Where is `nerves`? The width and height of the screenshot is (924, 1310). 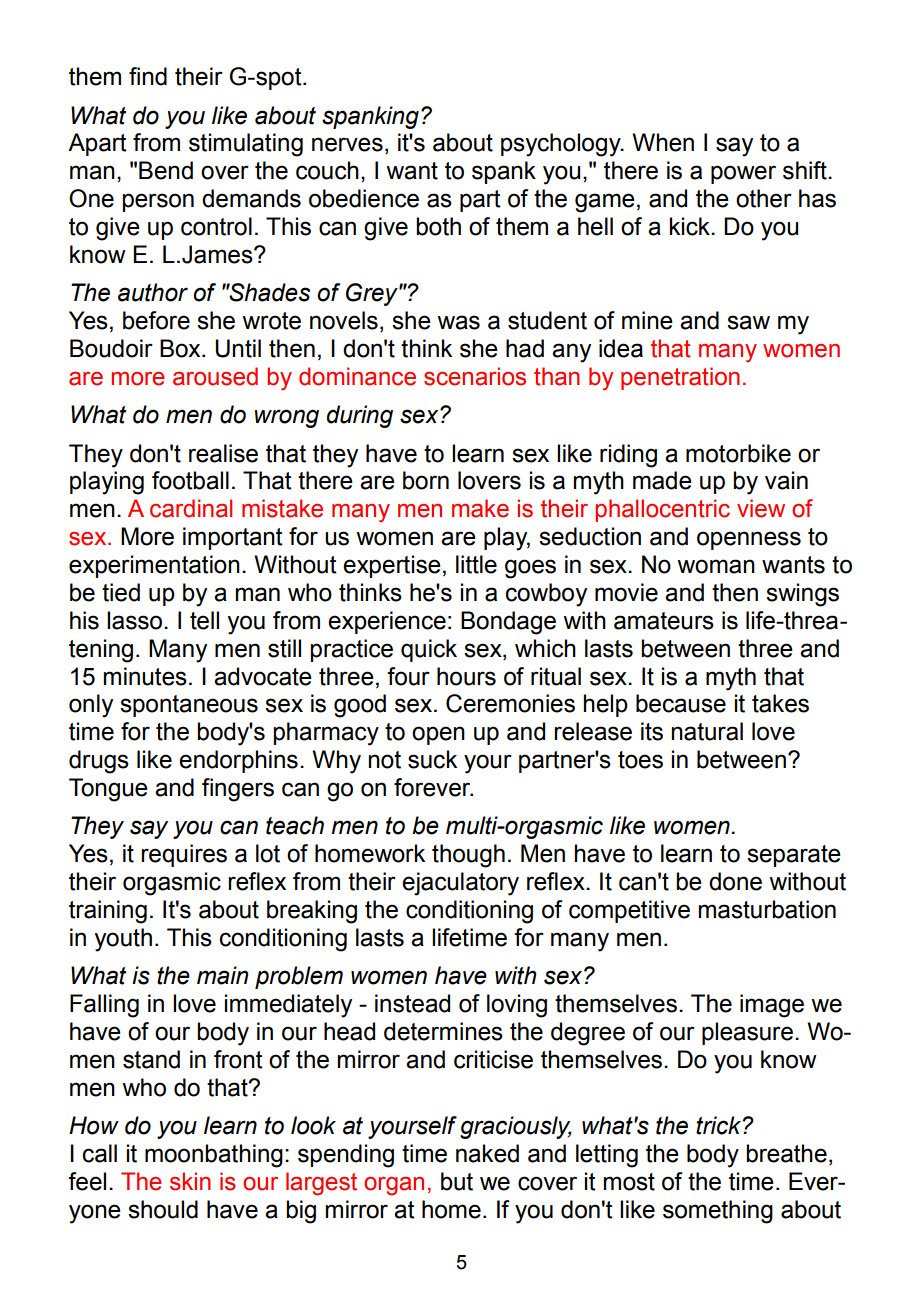 nerves is located at coordinates (347, 144).
